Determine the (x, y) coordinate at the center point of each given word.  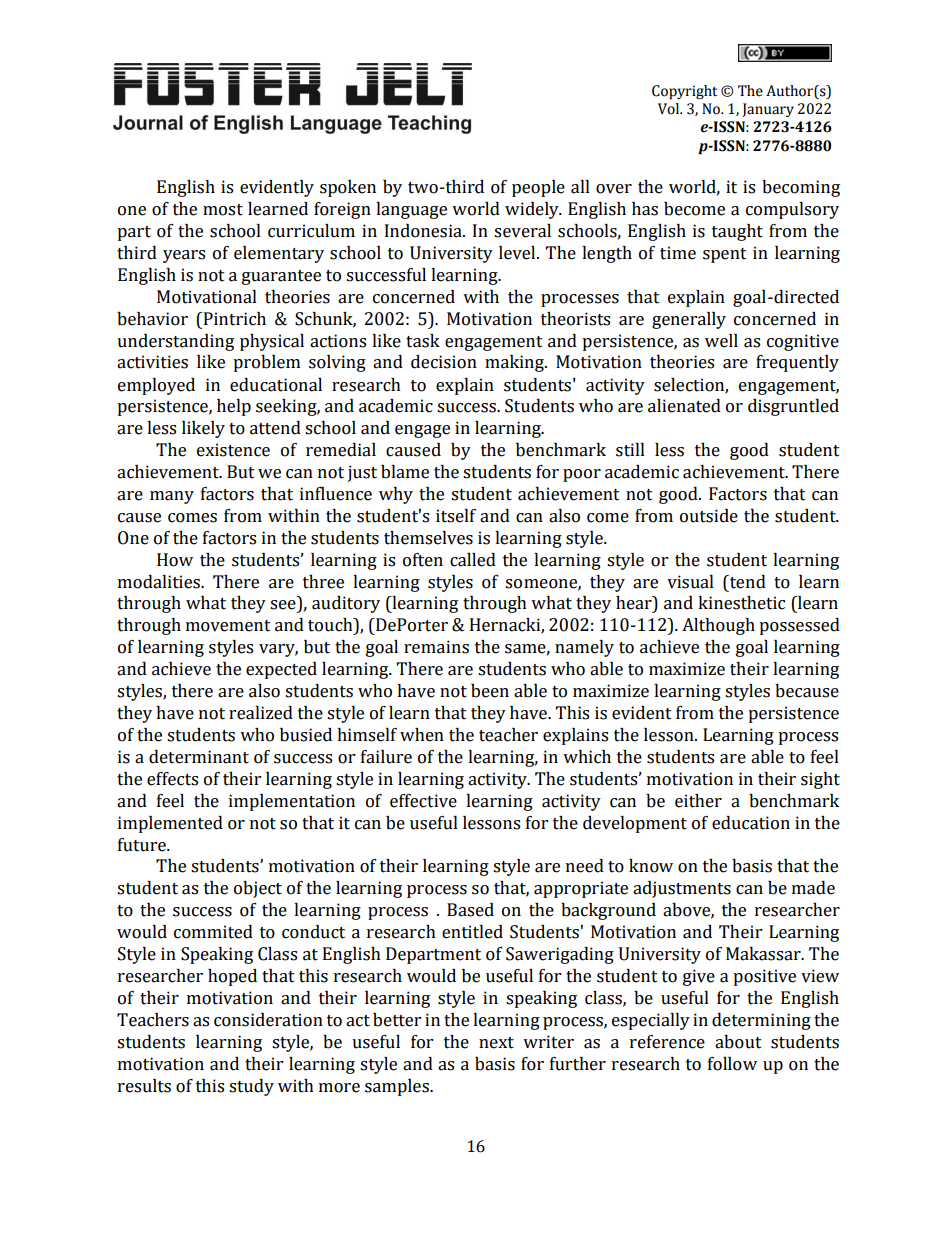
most (223, 210)
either (698, 801)
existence (233, 450)
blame (405, 472)
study (251, 1087)
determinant (199, 757)
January (768, 110)
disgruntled (793, 407)
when (422, 735)
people (538, 188)
